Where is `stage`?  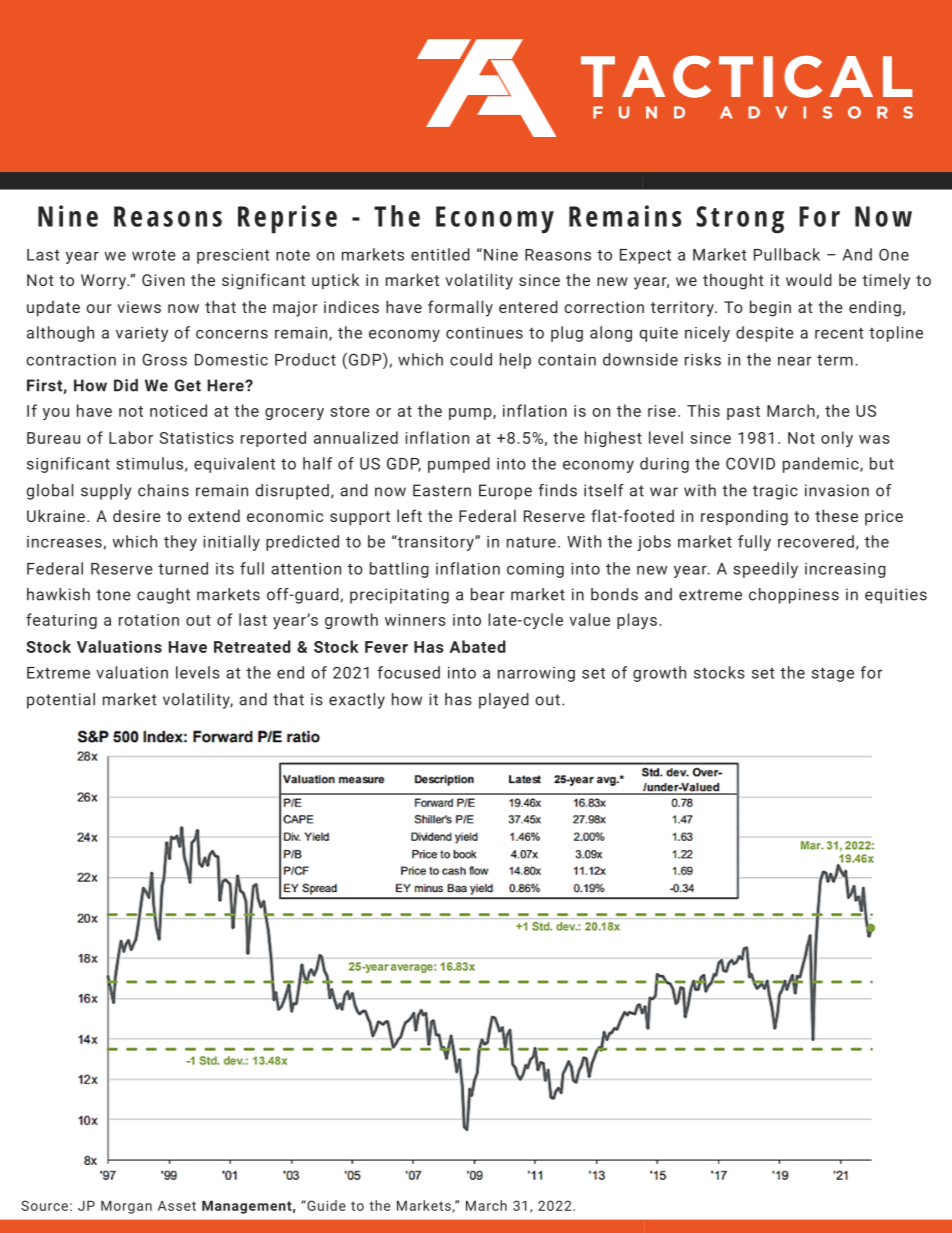
stage is located at coordinates (833, 675).
